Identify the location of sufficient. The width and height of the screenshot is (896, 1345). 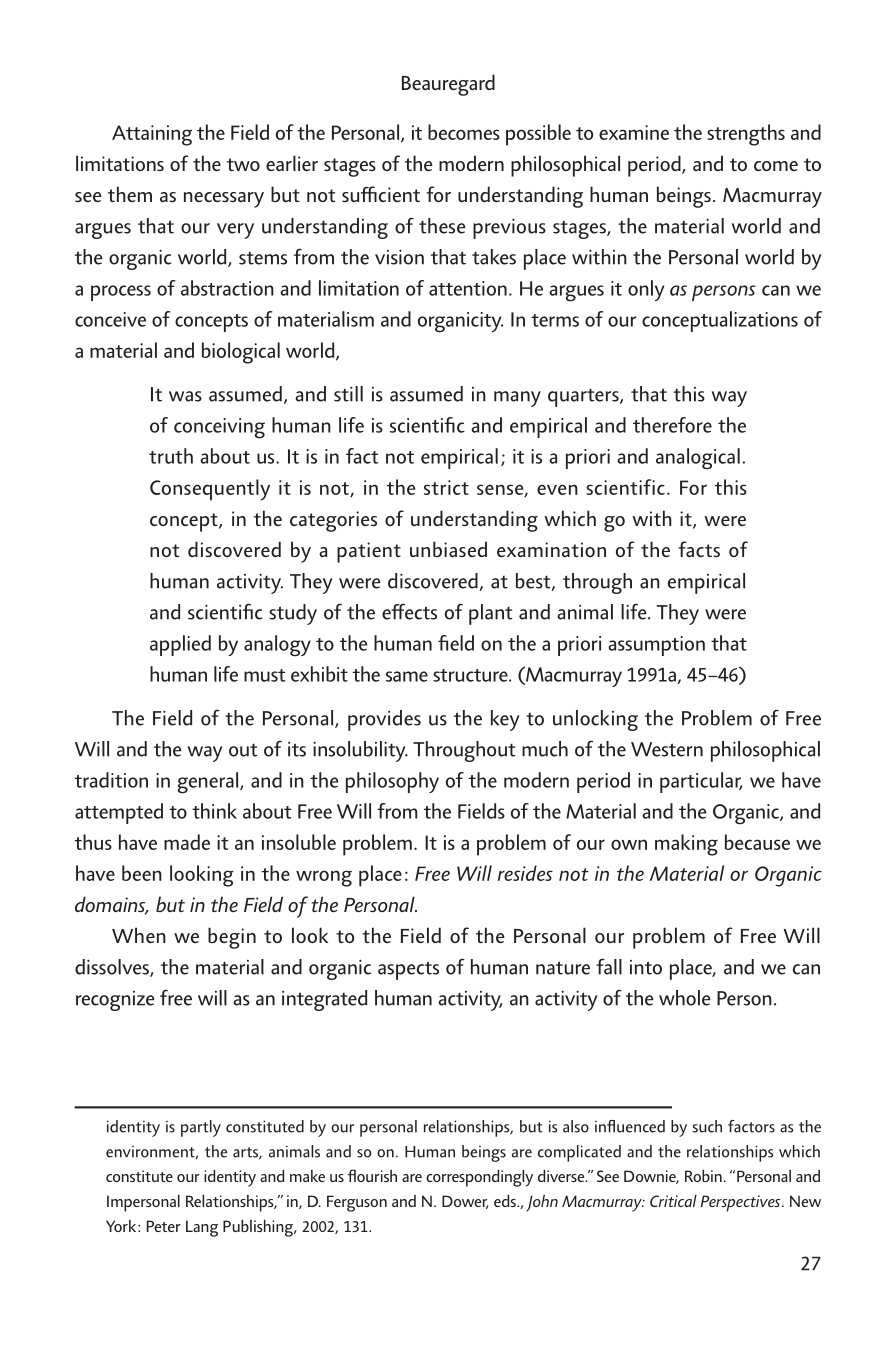
(381, 194).
